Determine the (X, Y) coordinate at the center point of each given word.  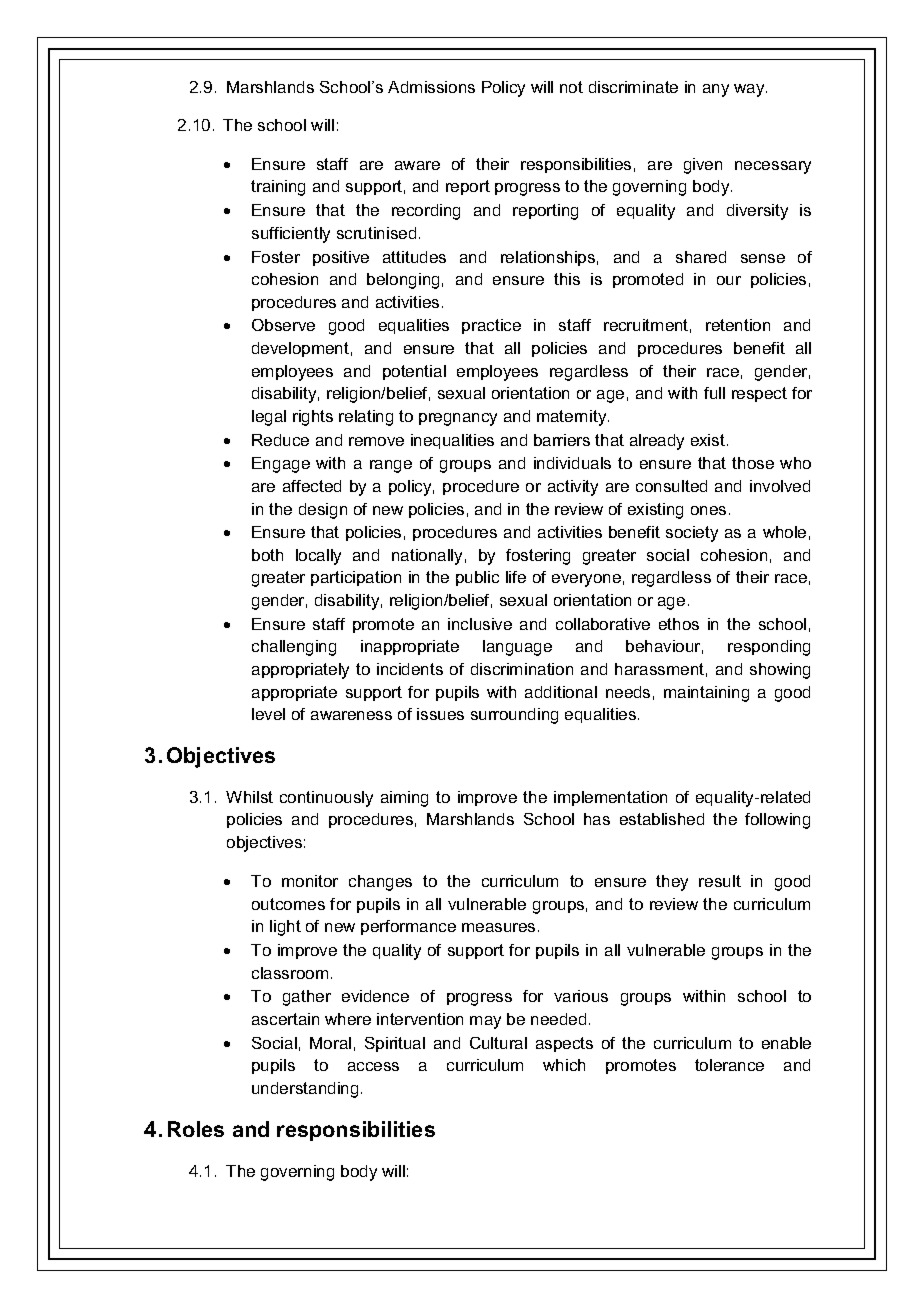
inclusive (480, 624)
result (720, 881)
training (278, 188)
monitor (310, 881)
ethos (679, 624)
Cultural (498, 1043)
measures (498, 927)
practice (491, 326)
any (716, 90)
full (714, 393)
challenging (294, 648)
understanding (305, 1090)
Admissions (431, 87)
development (300, 349)
